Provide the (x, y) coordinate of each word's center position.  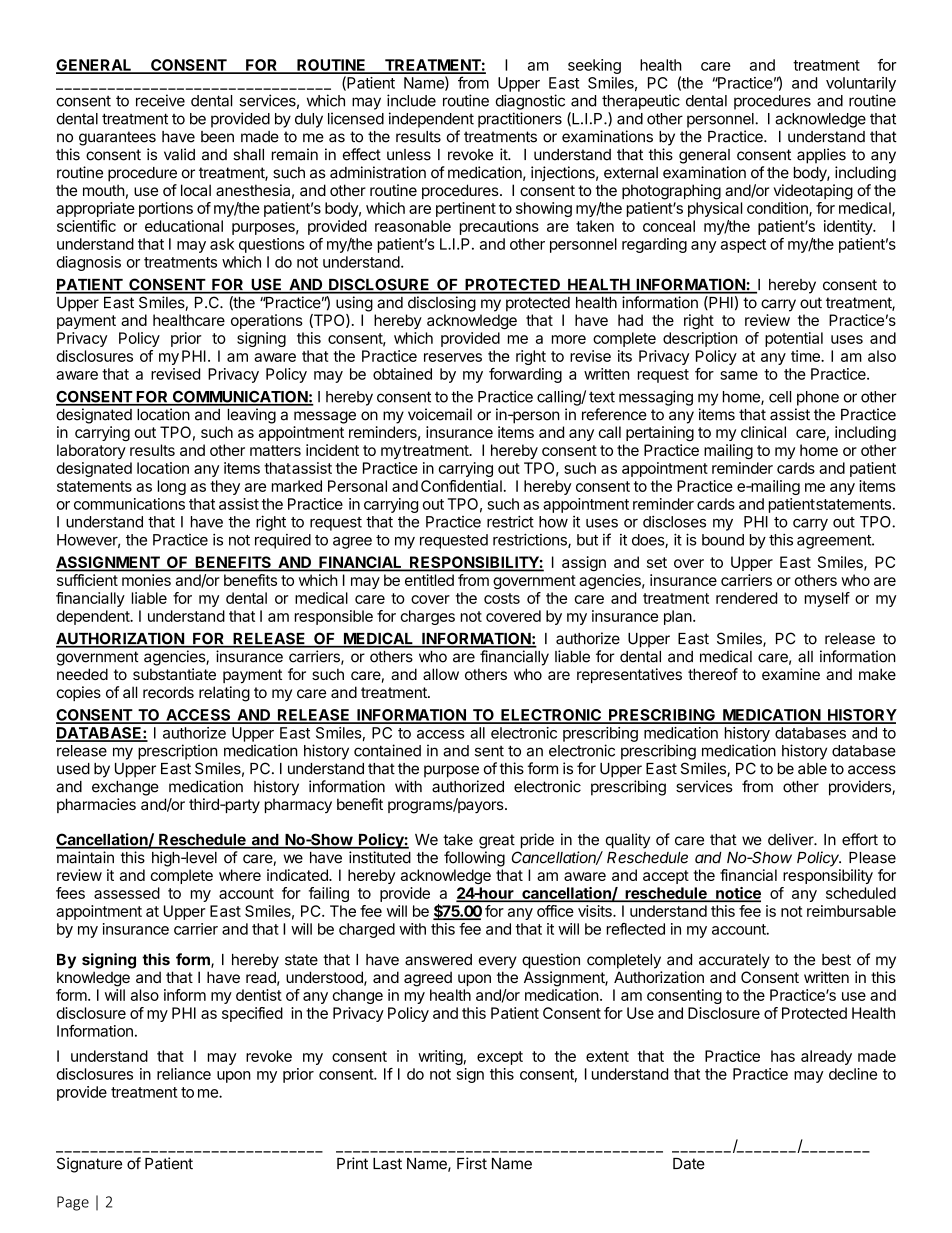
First (472, 1163)
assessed (127, 893)
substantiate (174, 674)
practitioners (520, 120)
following (474, 859)
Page (73, 1203)
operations (267, 321)
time (806, 356)
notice (737, 894)
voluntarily (861, 84)
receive (160, 100)
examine (791, 674)
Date (689, 1164)
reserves (453, 357)
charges (427, 617)
